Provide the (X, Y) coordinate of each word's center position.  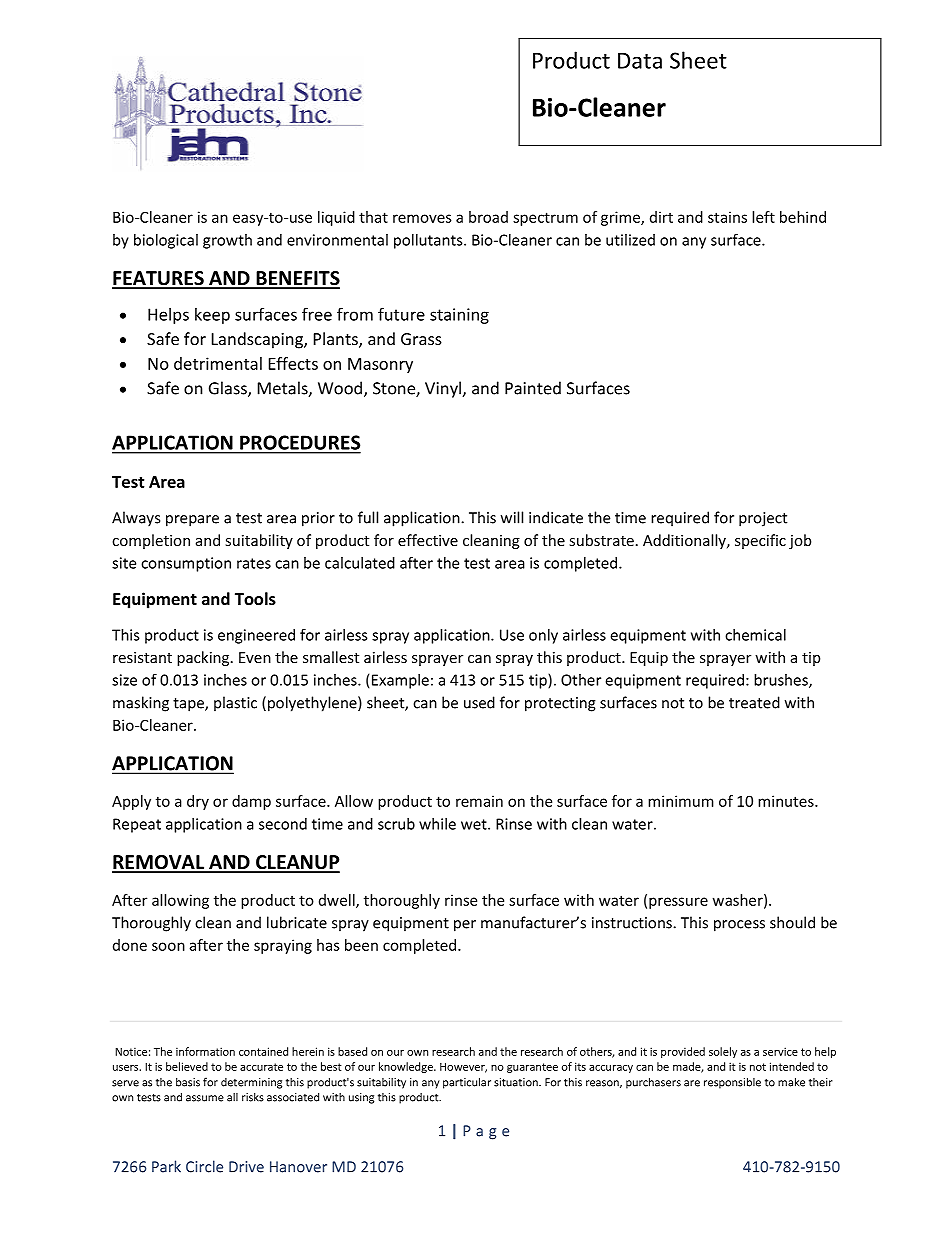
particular (467, 1083)
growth (227, 241)
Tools (255, 598)
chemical (755, 635)
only (543, 636)
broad (488, 217)
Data (640, 60)
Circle (204, 1166)
